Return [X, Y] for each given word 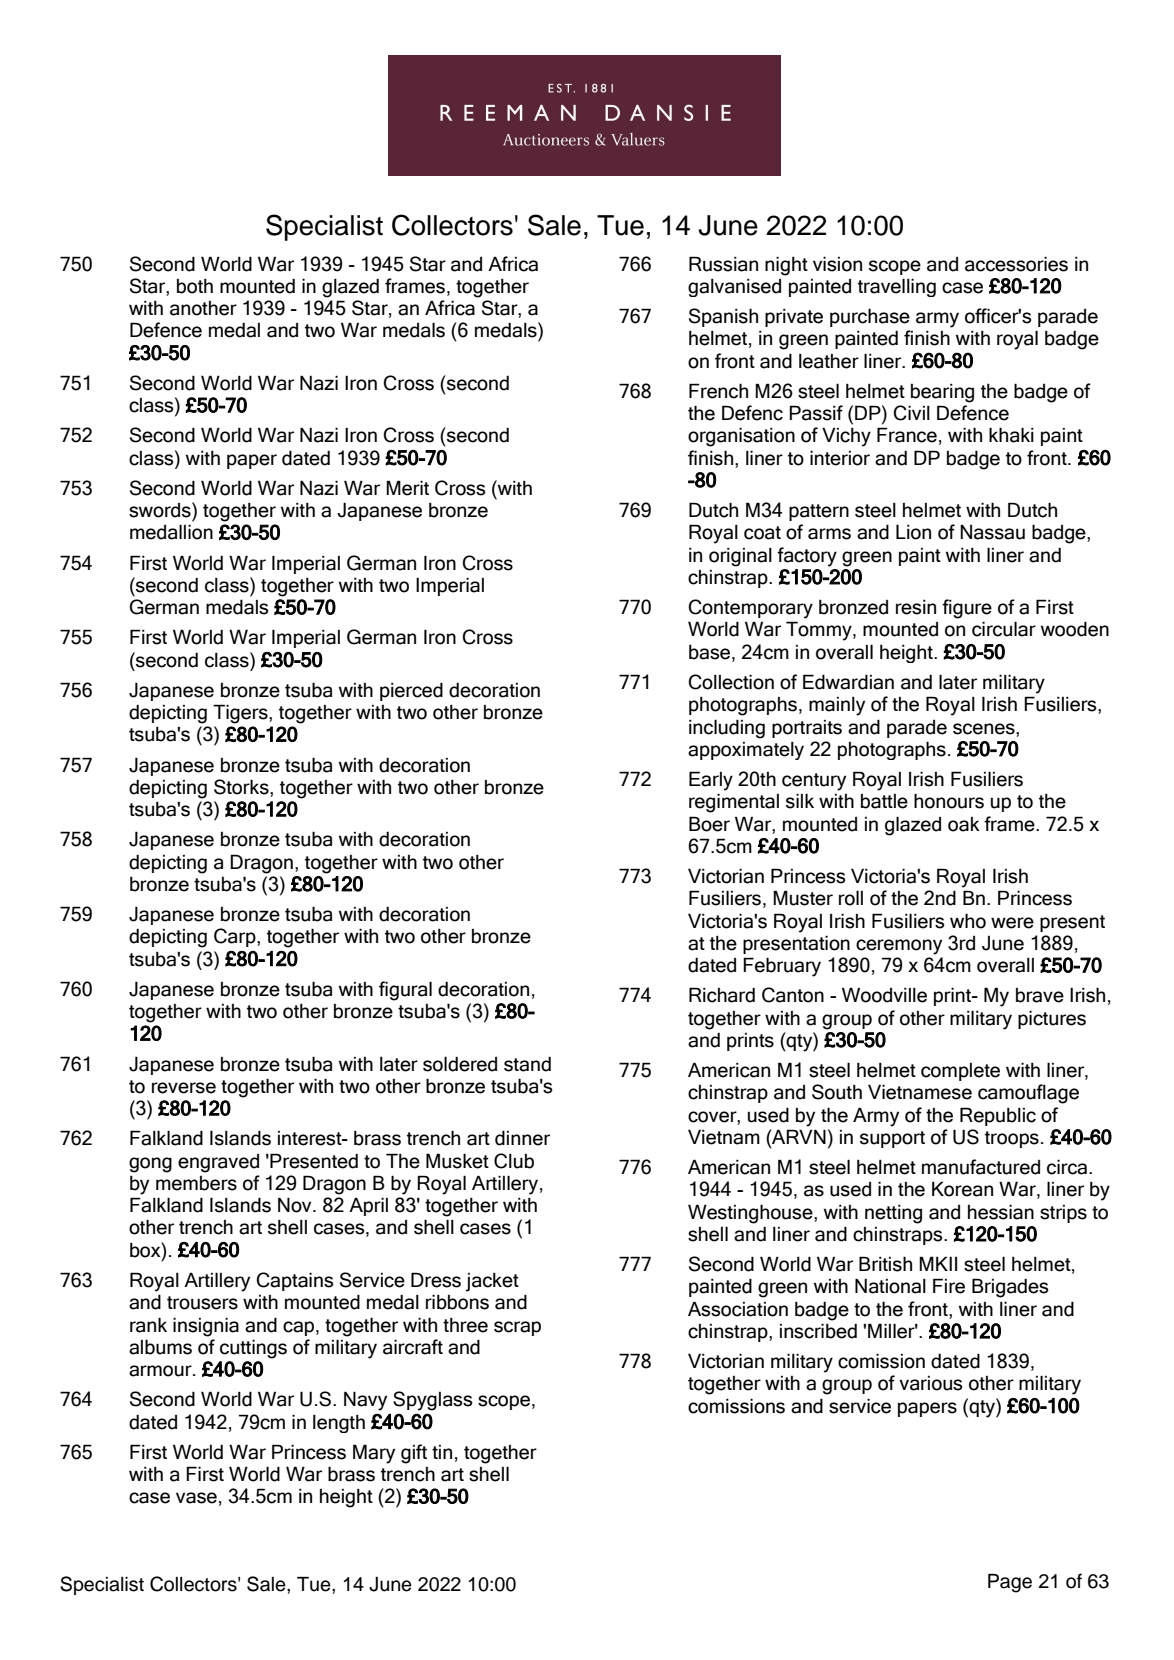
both [195, 286]
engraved [218, 1163]
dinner [522, 1138]
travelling [897, 287]
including [727, 729]
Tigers [241, 714]
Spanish [723, 317]
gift [414, 1454]
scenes [985, 729]
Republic [998, 1116]
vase [196, 1498]
